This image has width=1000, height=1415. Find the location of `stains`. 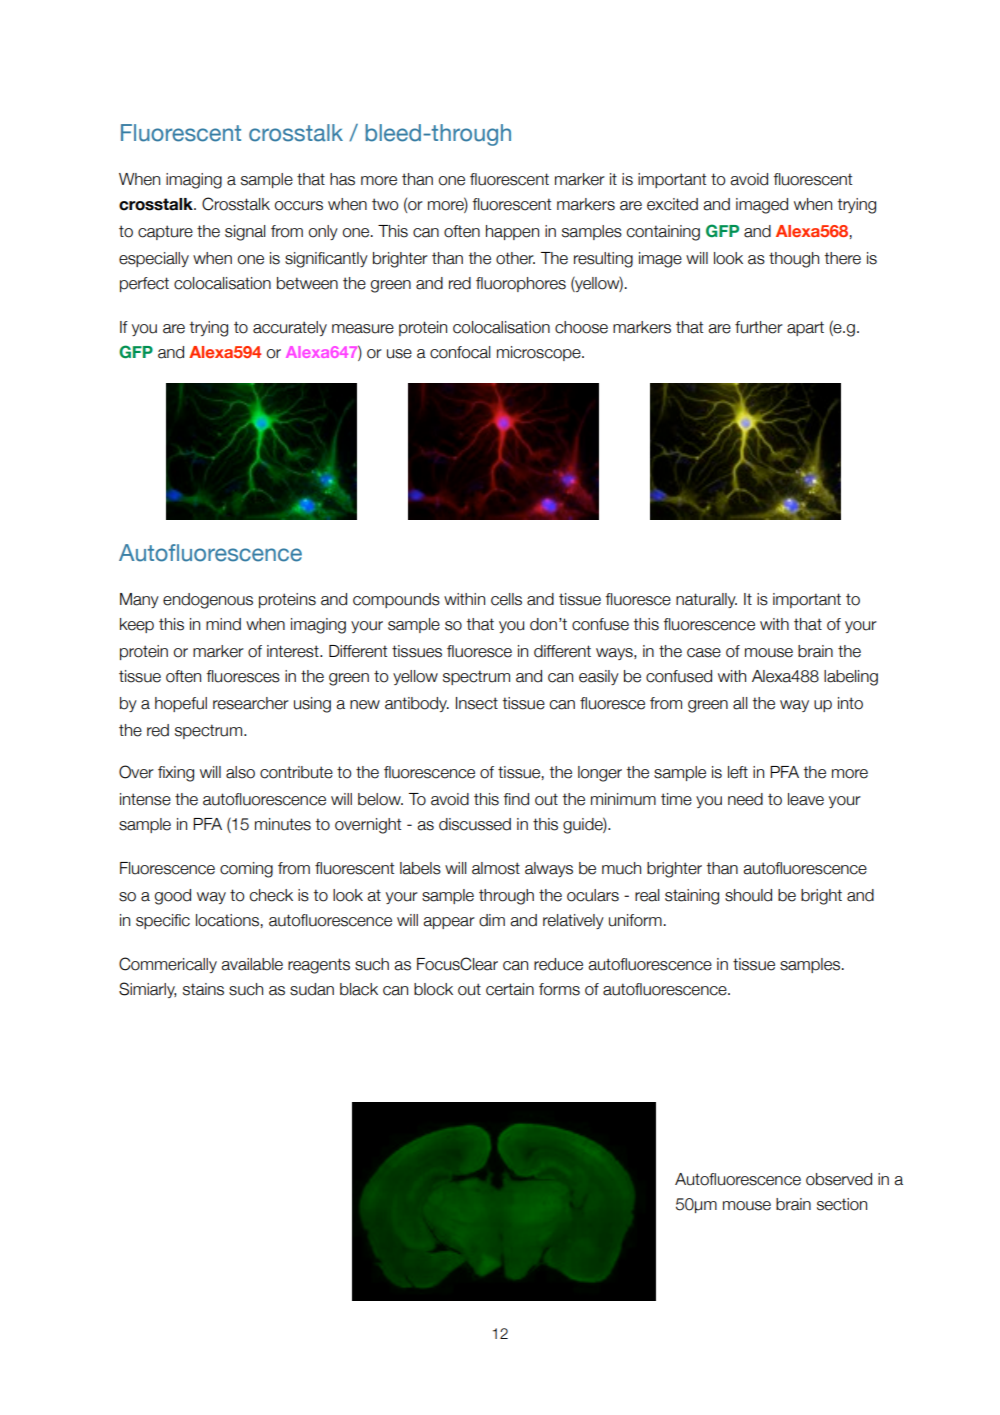

stains is located at coordinates (203, 989).
